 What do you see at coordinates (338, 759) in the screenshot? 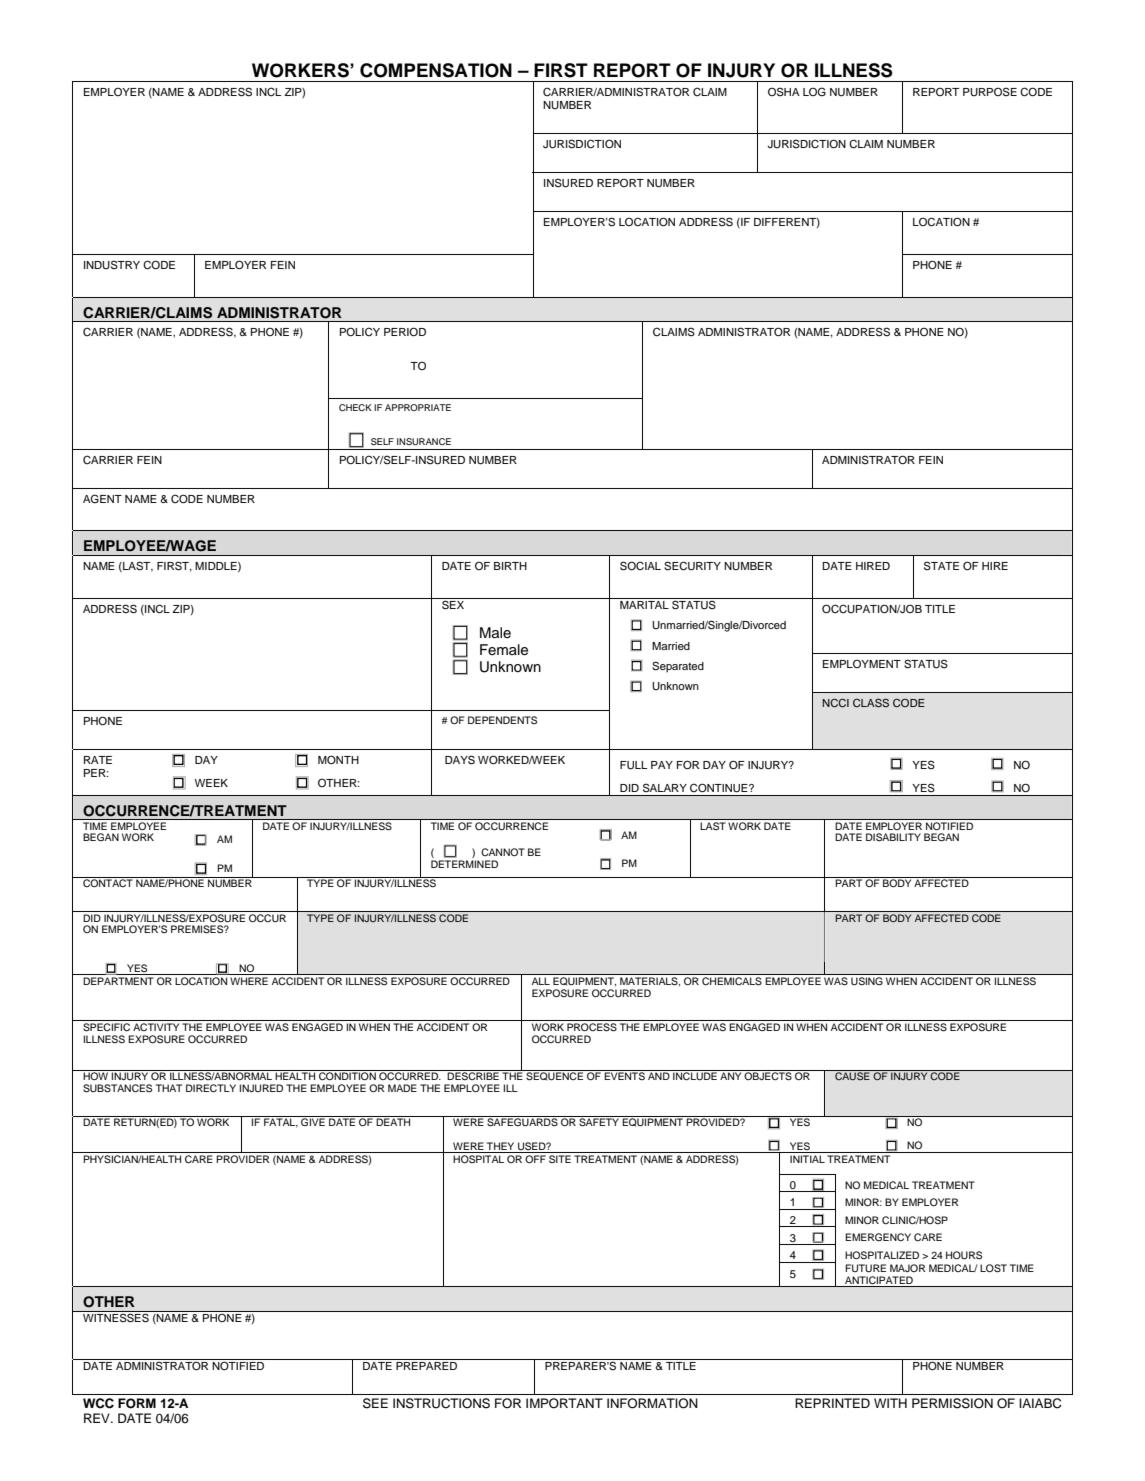
I see `MONTH` at bounding box center [338, 759].
